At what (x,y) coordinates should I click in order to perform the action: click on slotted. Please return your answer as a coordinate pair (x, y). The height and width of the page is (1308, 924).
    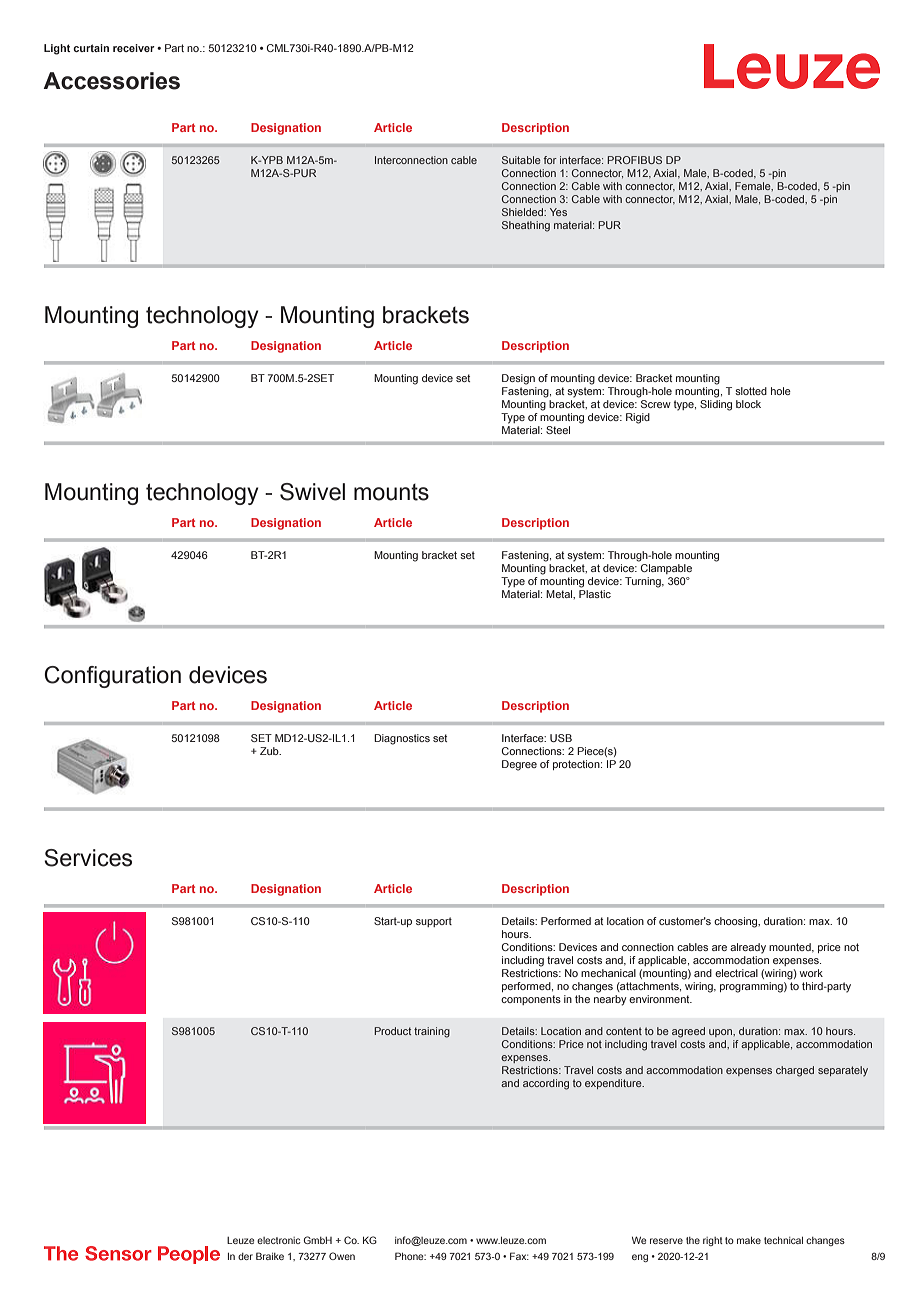
    Looking at the image, I should click on (751, 391).
